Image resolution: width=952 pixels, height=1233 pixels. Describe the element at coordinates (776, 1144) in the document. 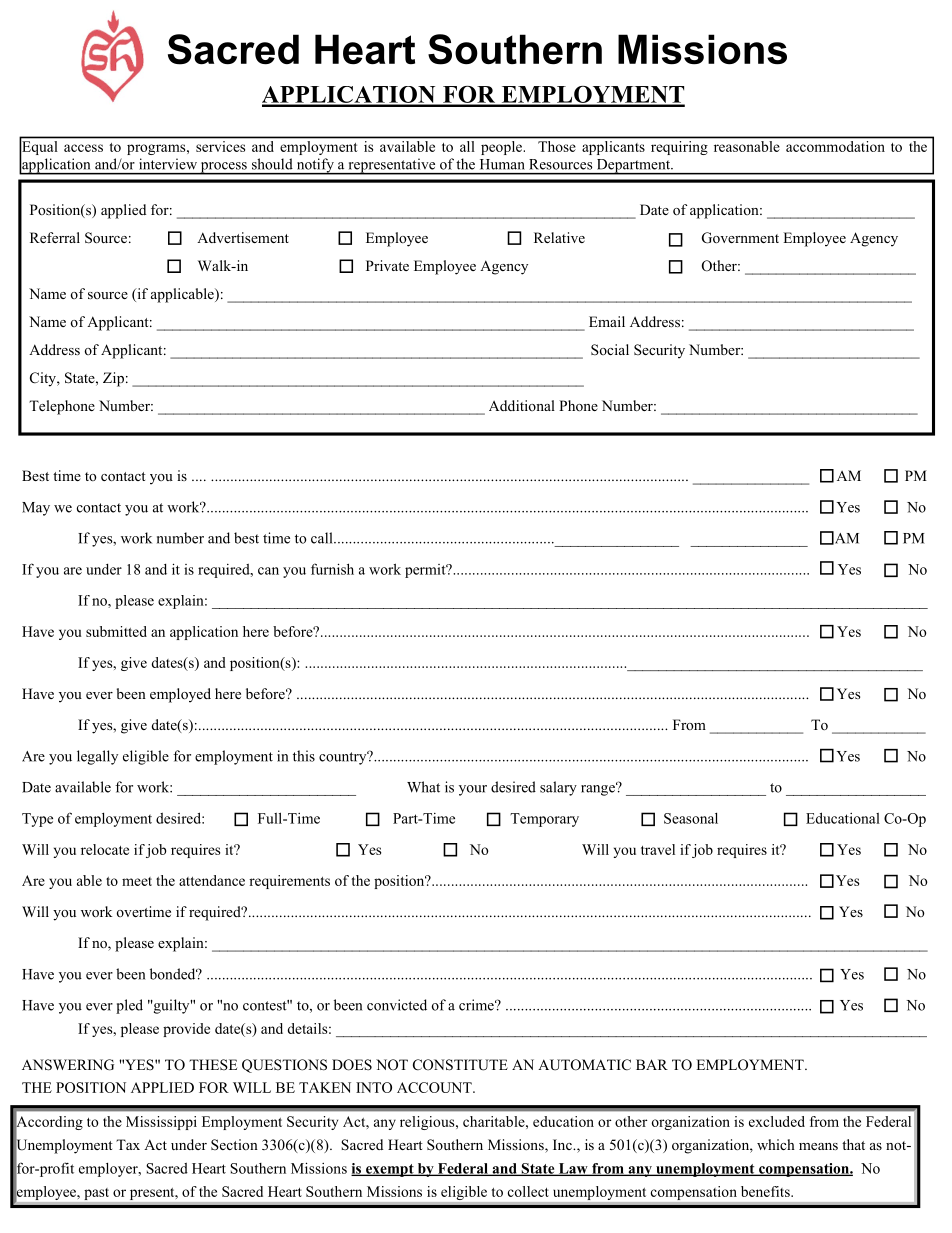

I see `which` at that location.
